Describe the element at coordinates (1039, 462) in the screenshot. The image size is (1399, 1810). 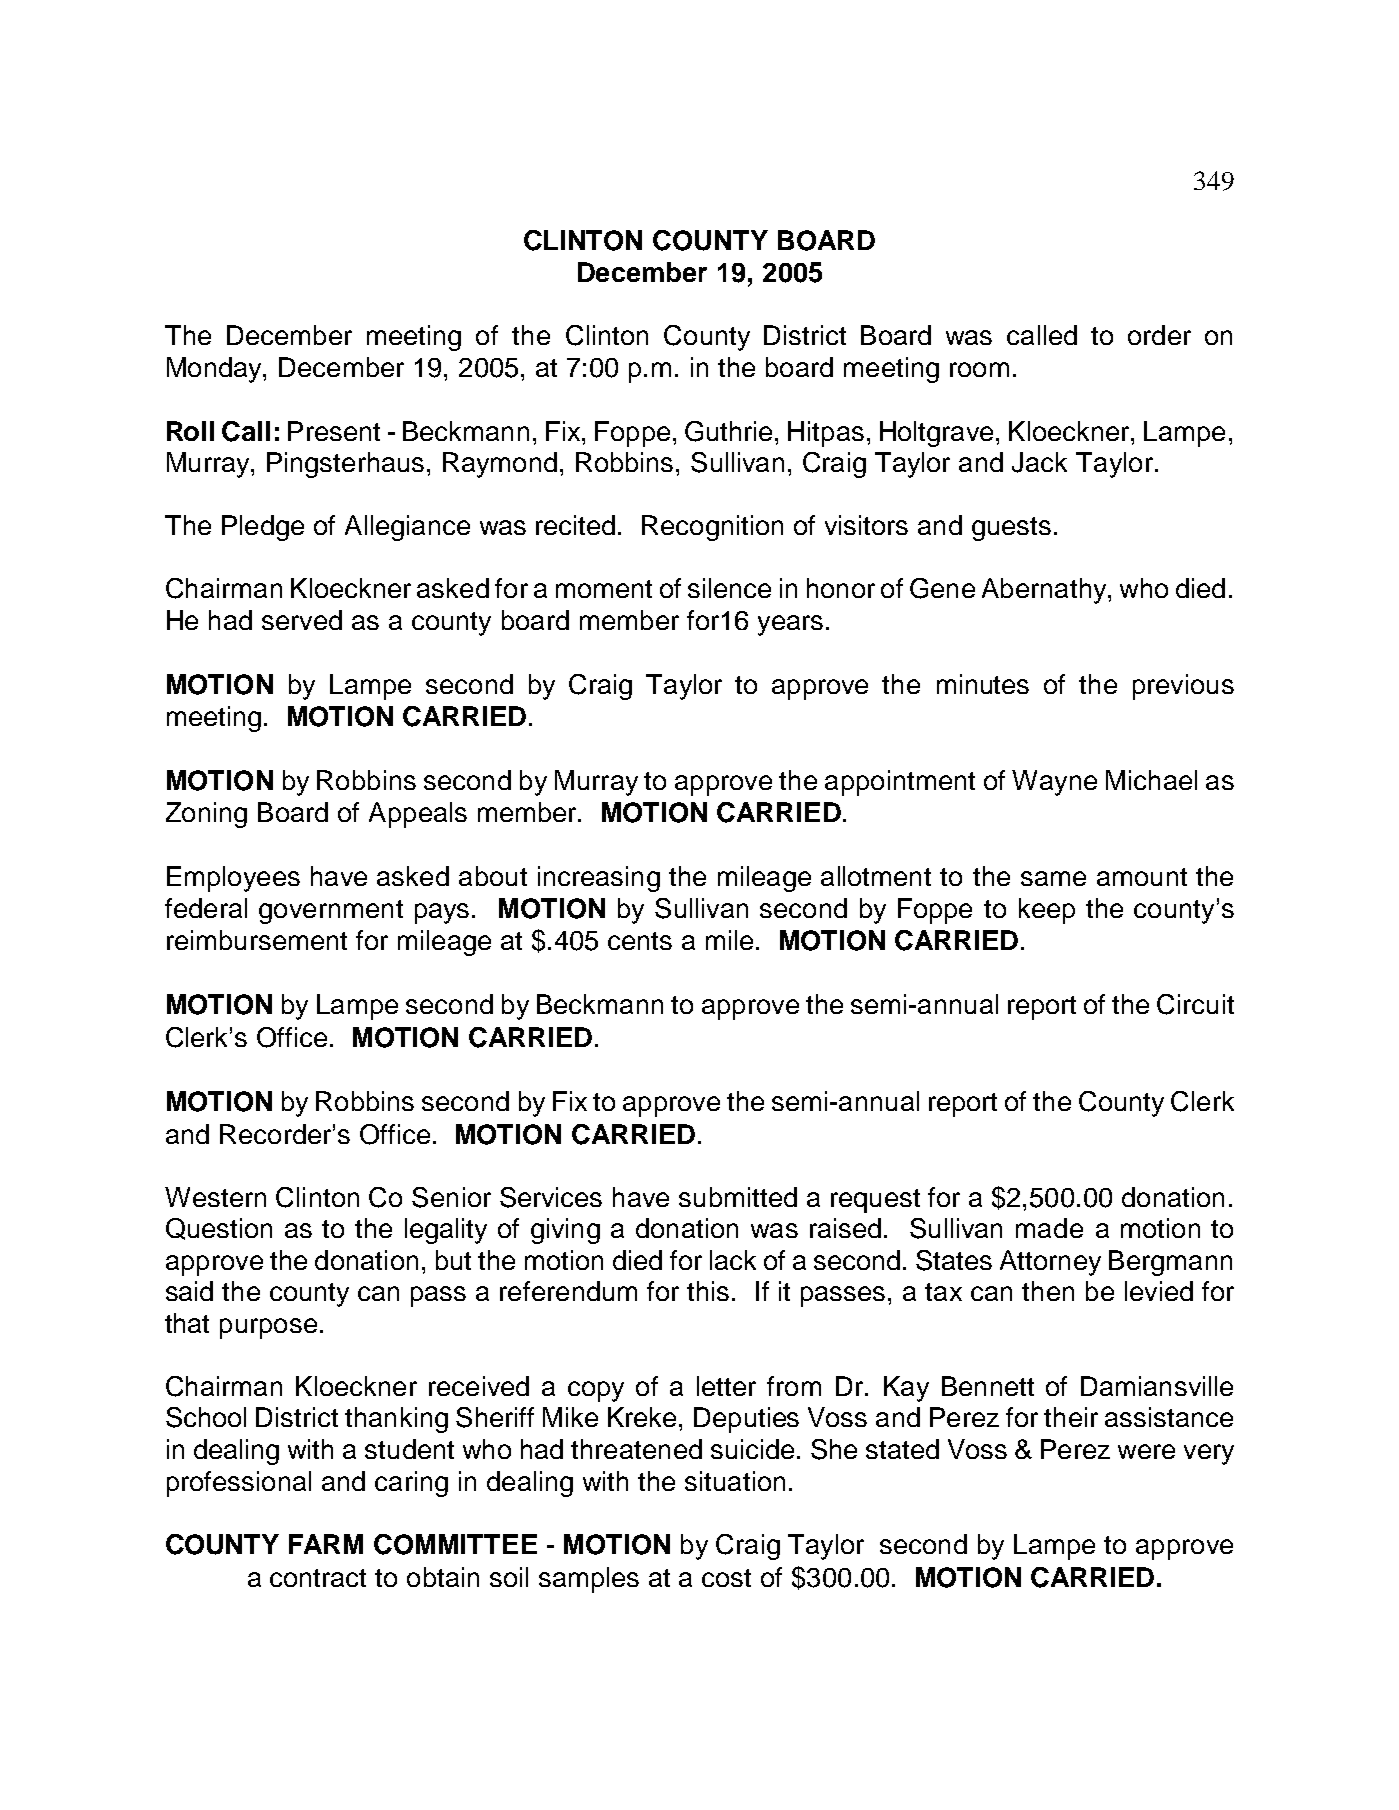
I see `Jack` at that location.
